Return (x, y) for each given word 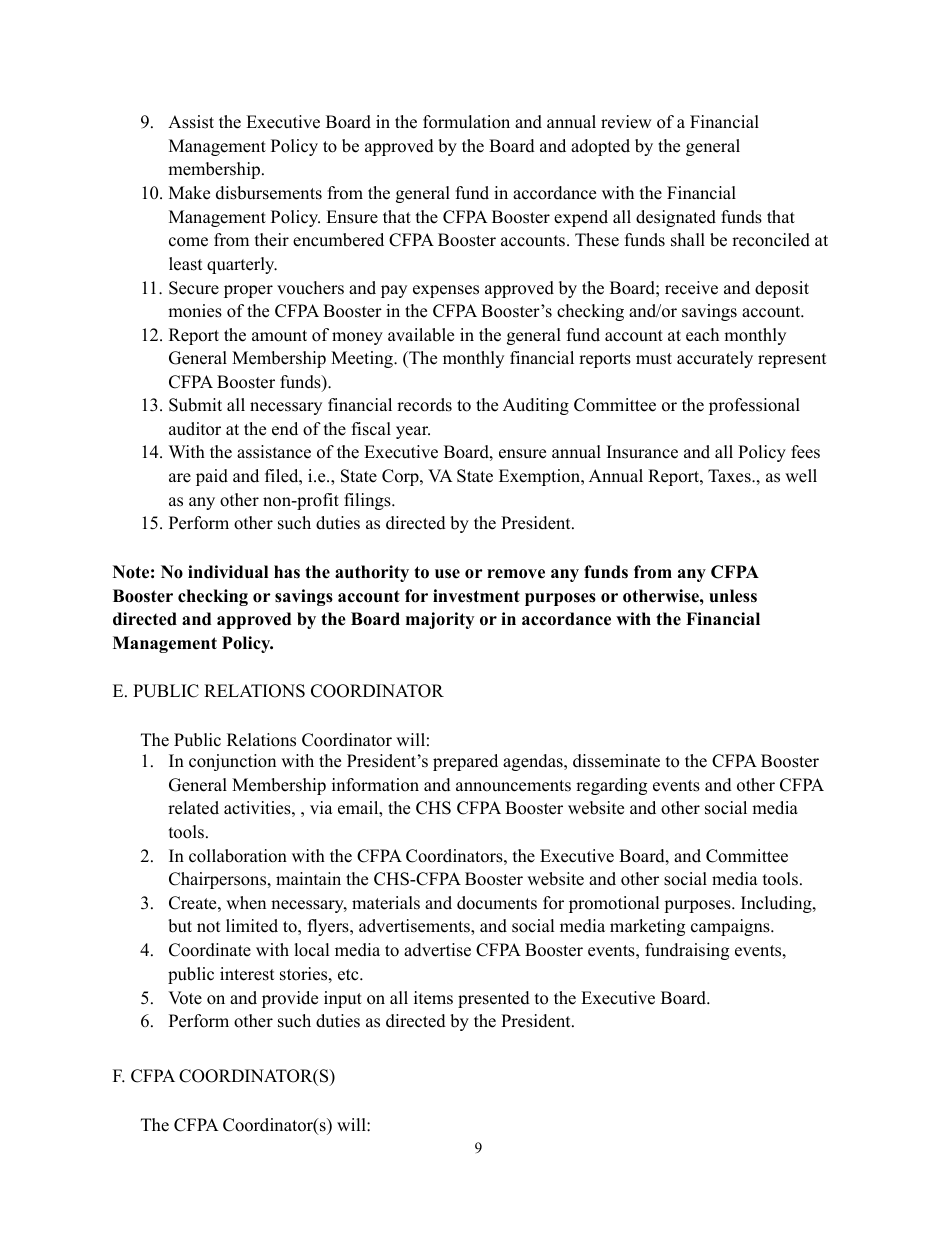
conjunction (232, 762)
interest (247, 974)
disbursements (269, 193)
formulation (466, 122)
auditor (195, 429)
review (626, 122)
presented (494, 999)
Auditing (536, 406)
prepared (465, 762)
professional (754, 406)
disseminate (616, 761)
